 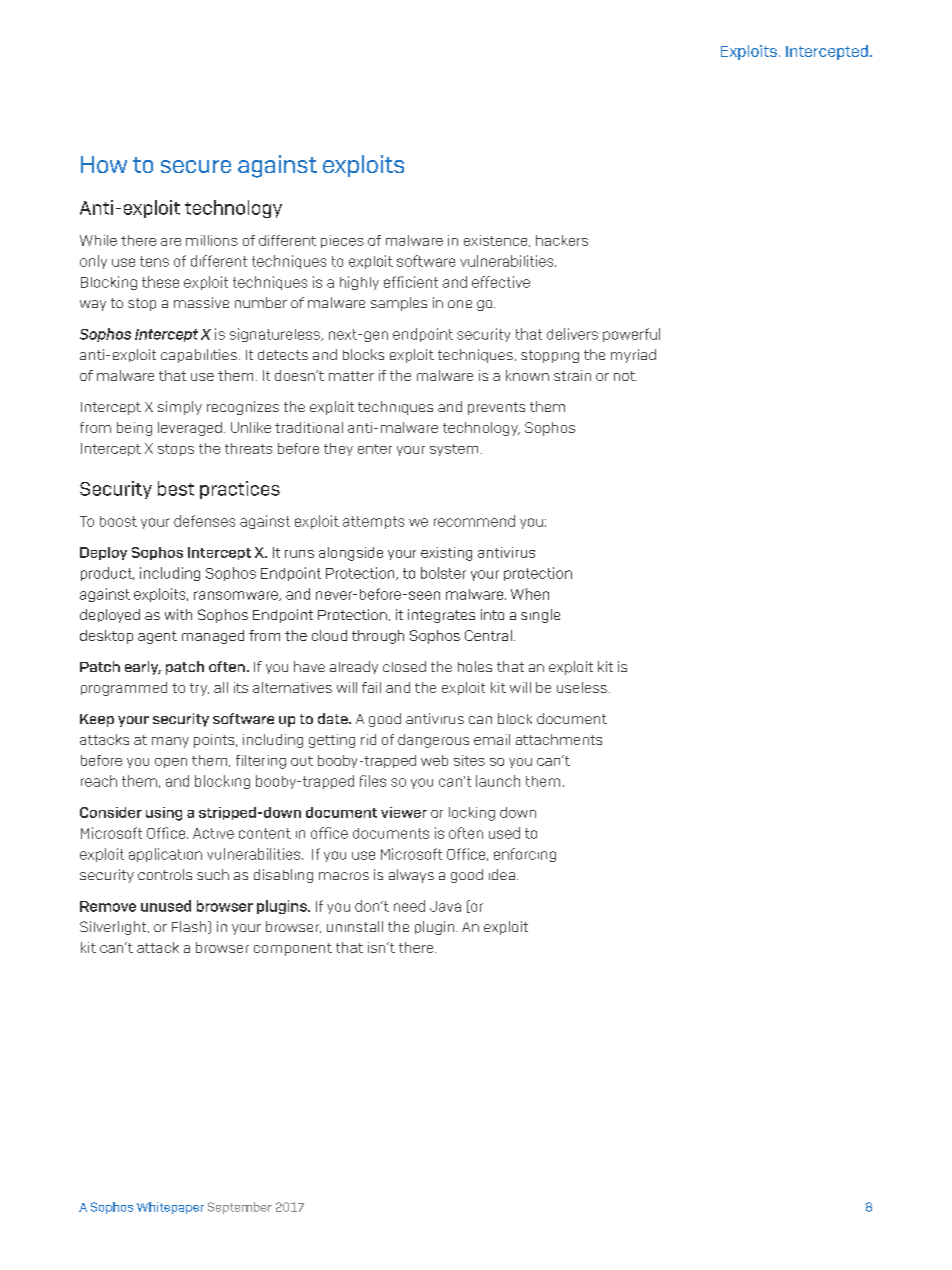 I want to click on useless, so click(x=582, y=687).
